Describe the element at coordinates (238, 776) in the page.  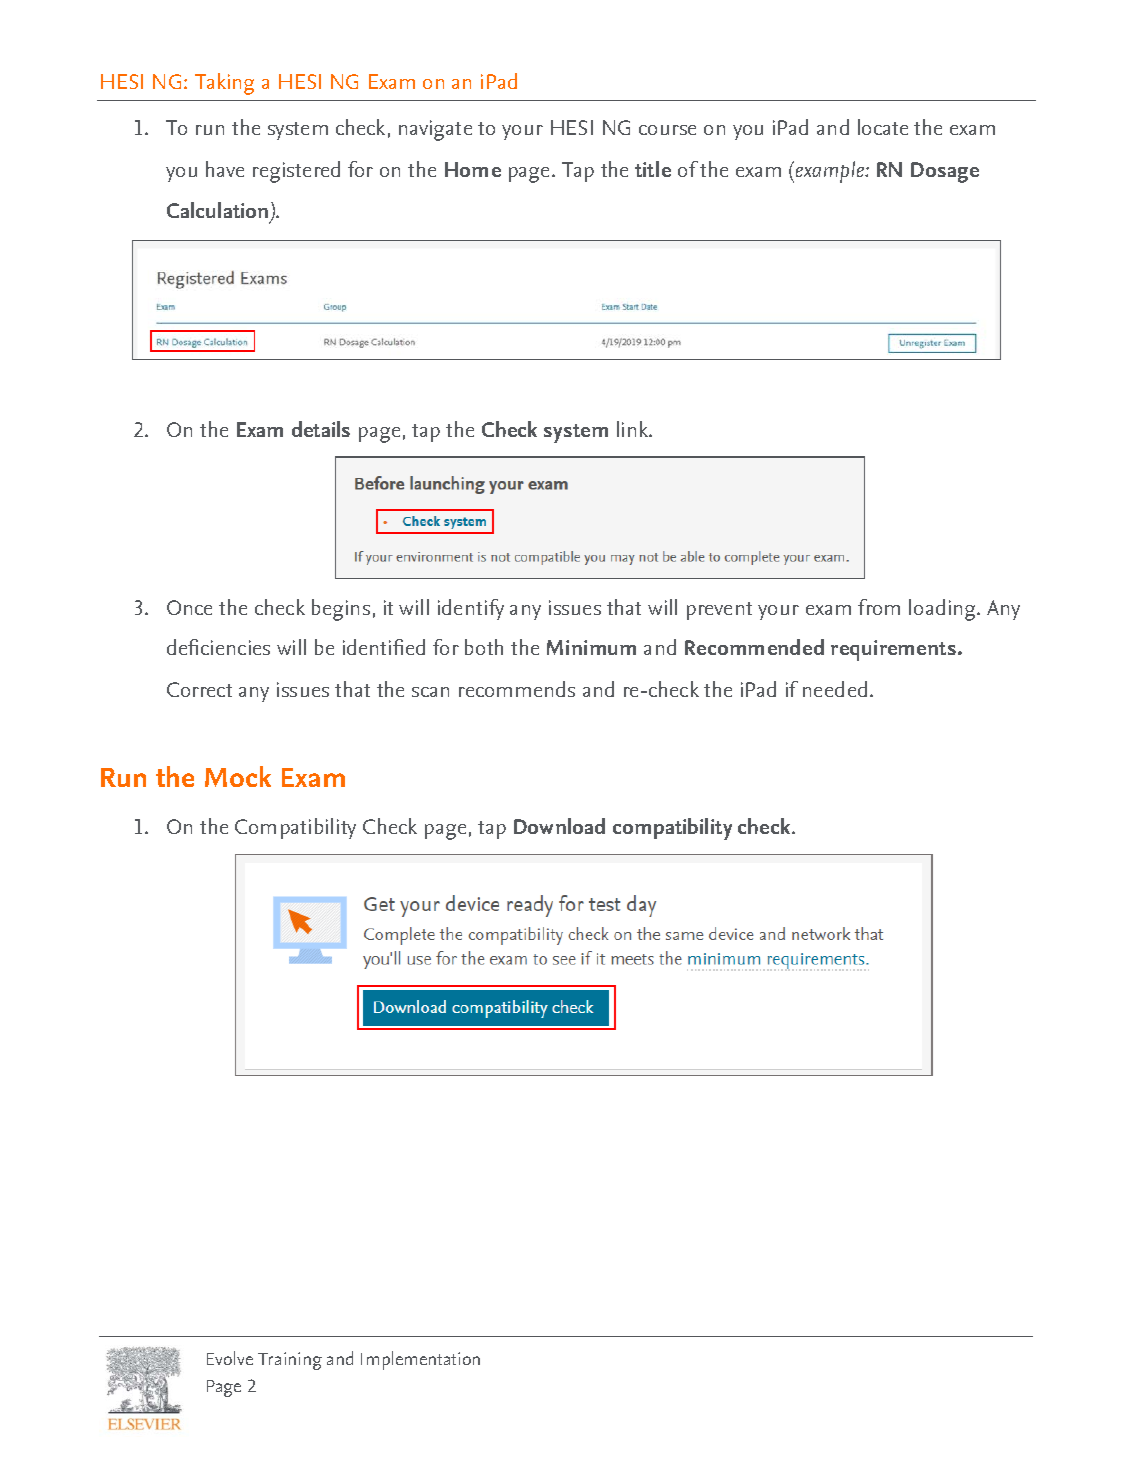
I see `Mock` at that location.
